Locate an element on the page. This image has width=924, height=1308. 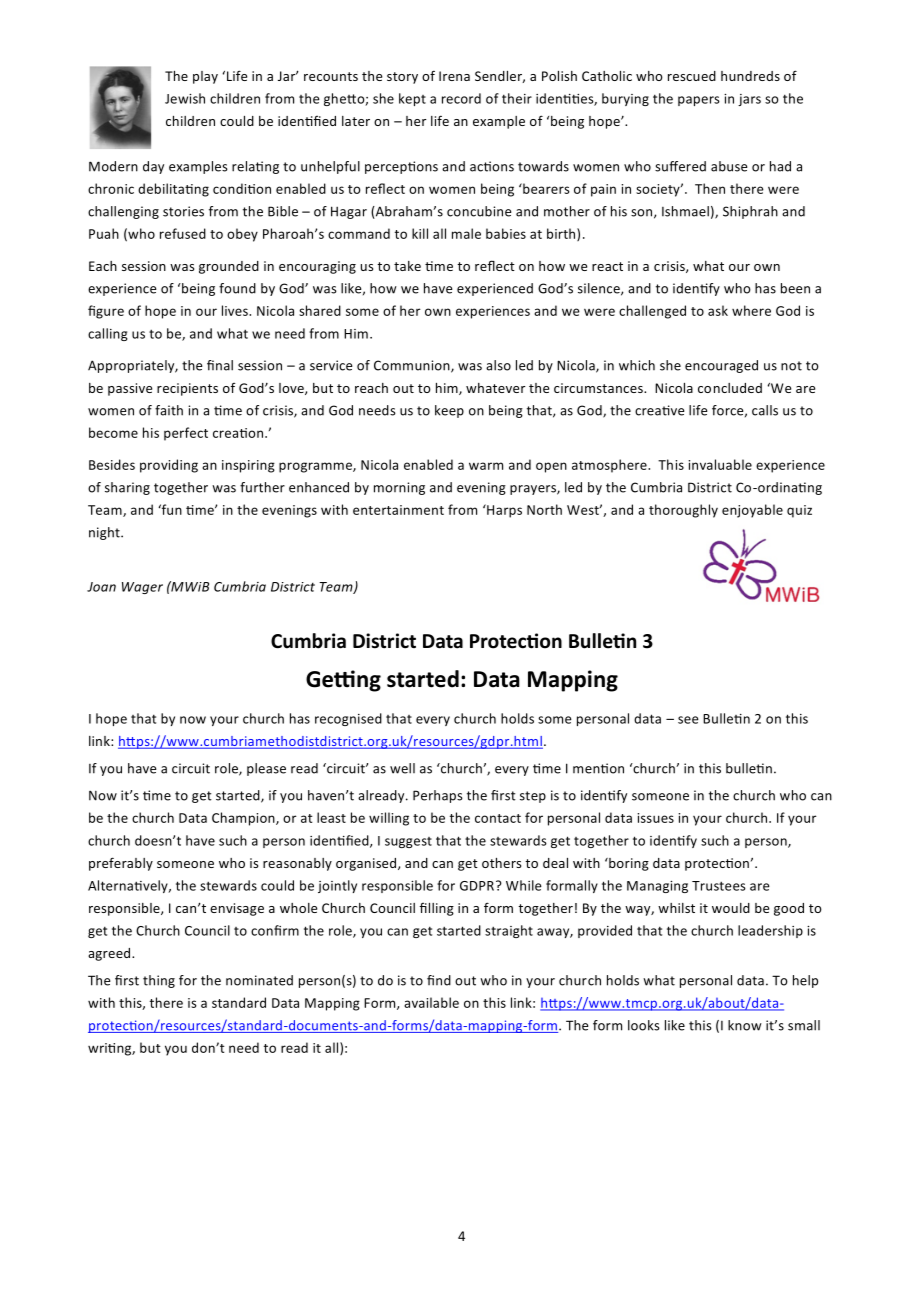
Jewish is located at coordinates (185, 98).
